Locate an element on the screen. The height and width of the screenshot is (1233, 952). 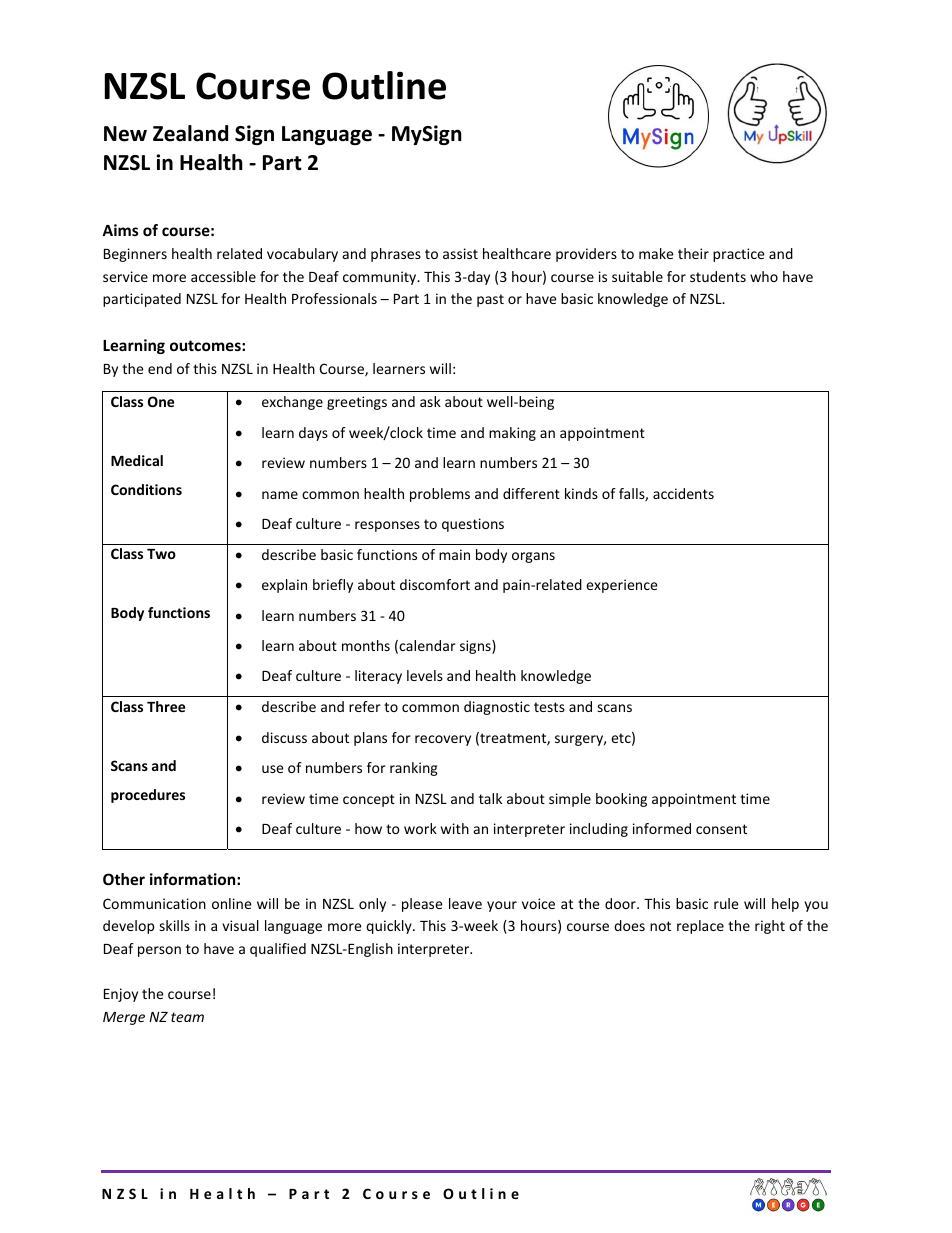
booking is located at coordinates (621, 800).
